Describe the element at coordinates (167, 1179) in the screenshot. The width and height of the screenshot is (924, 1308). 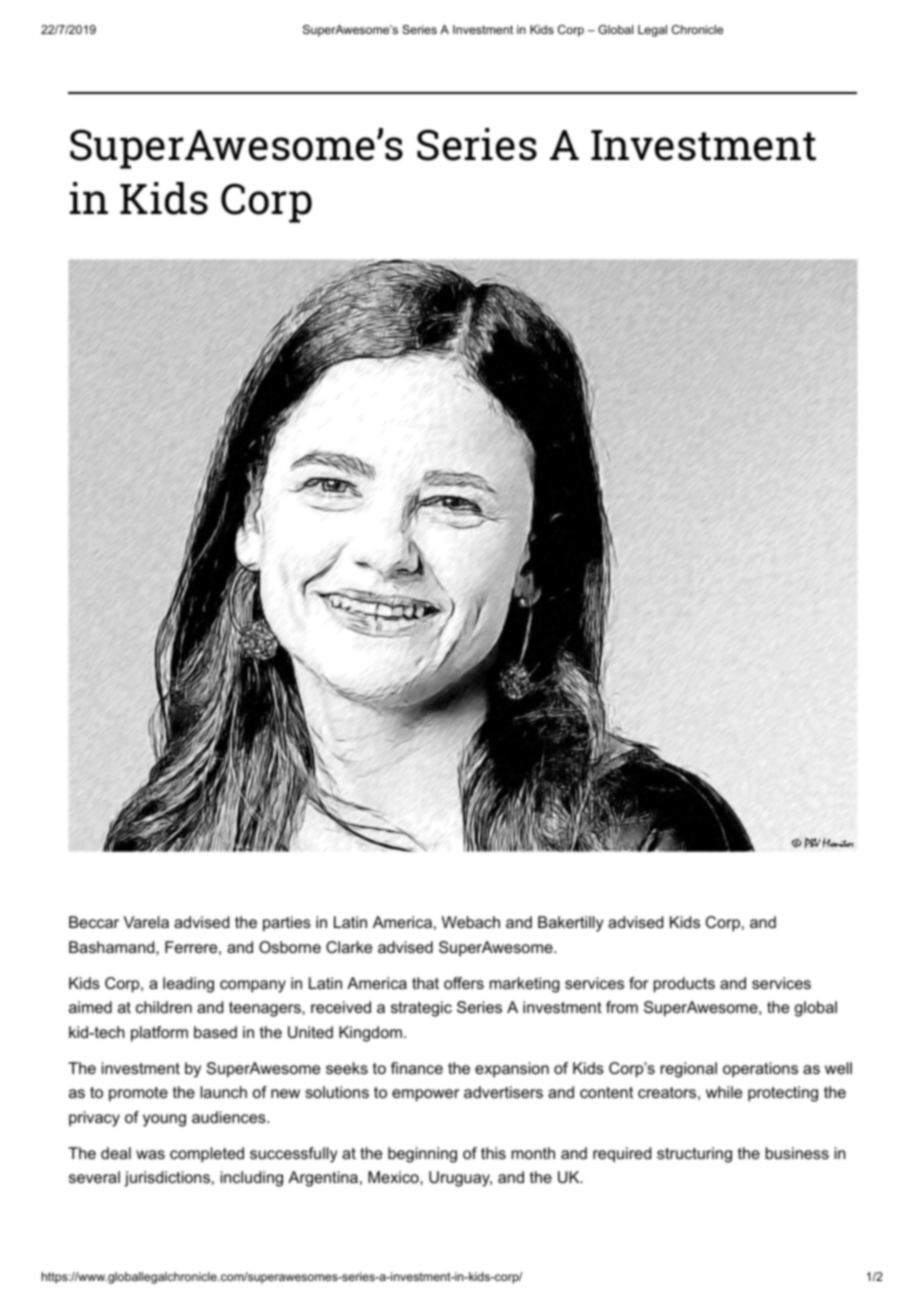
I see `jurisdictions` at that location.
